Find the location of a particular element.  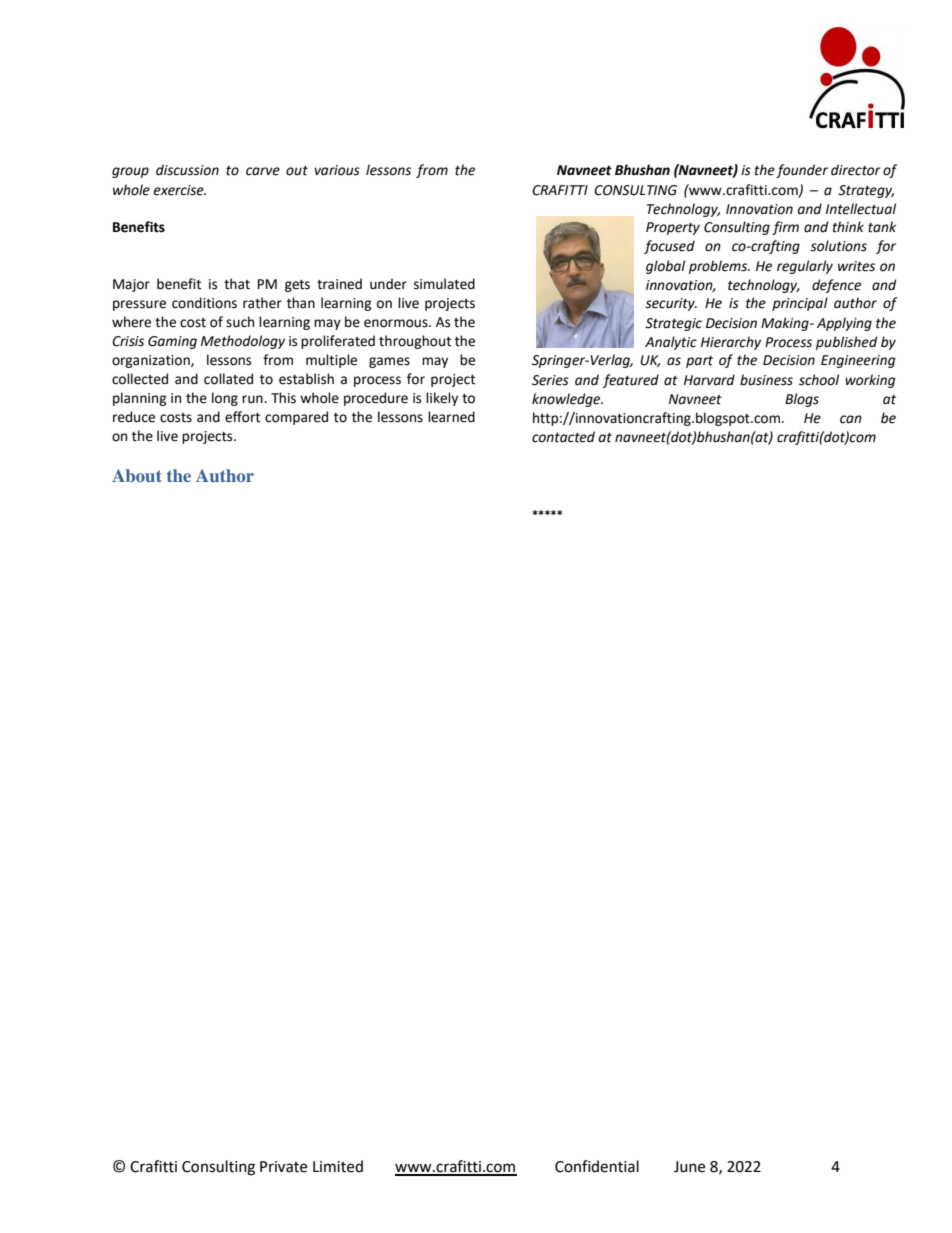

Private is located at coordinates (283, 1167).
